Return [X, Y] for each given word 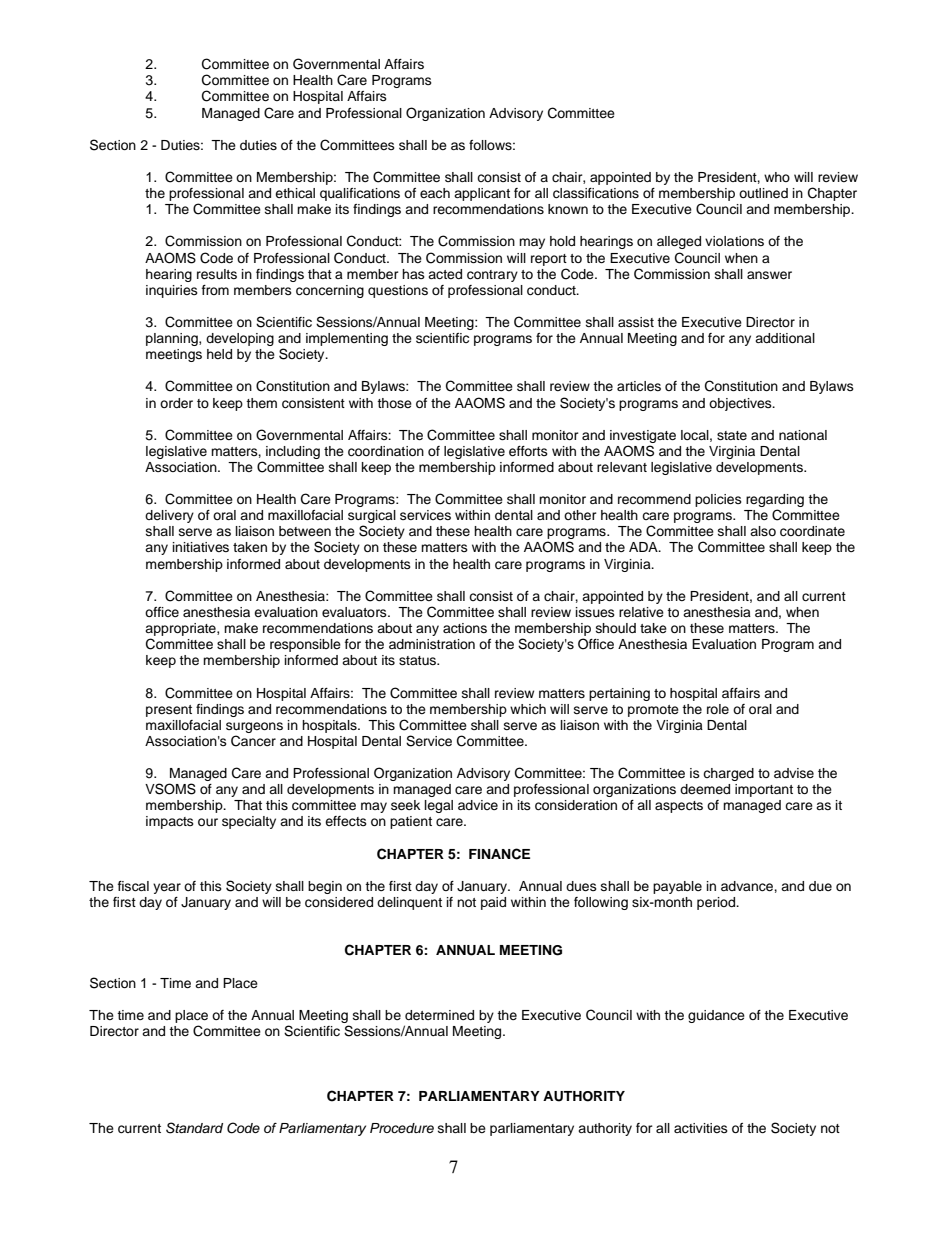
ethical [295, 193]
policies [718, 500]
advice [478, 805]
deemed [705, 789]
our [208, 822]
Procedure [402, 1128]
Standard [194, 1128]
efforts [528, 451]
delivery [169, 516]
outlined [763, 193]
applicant [482, 194]
